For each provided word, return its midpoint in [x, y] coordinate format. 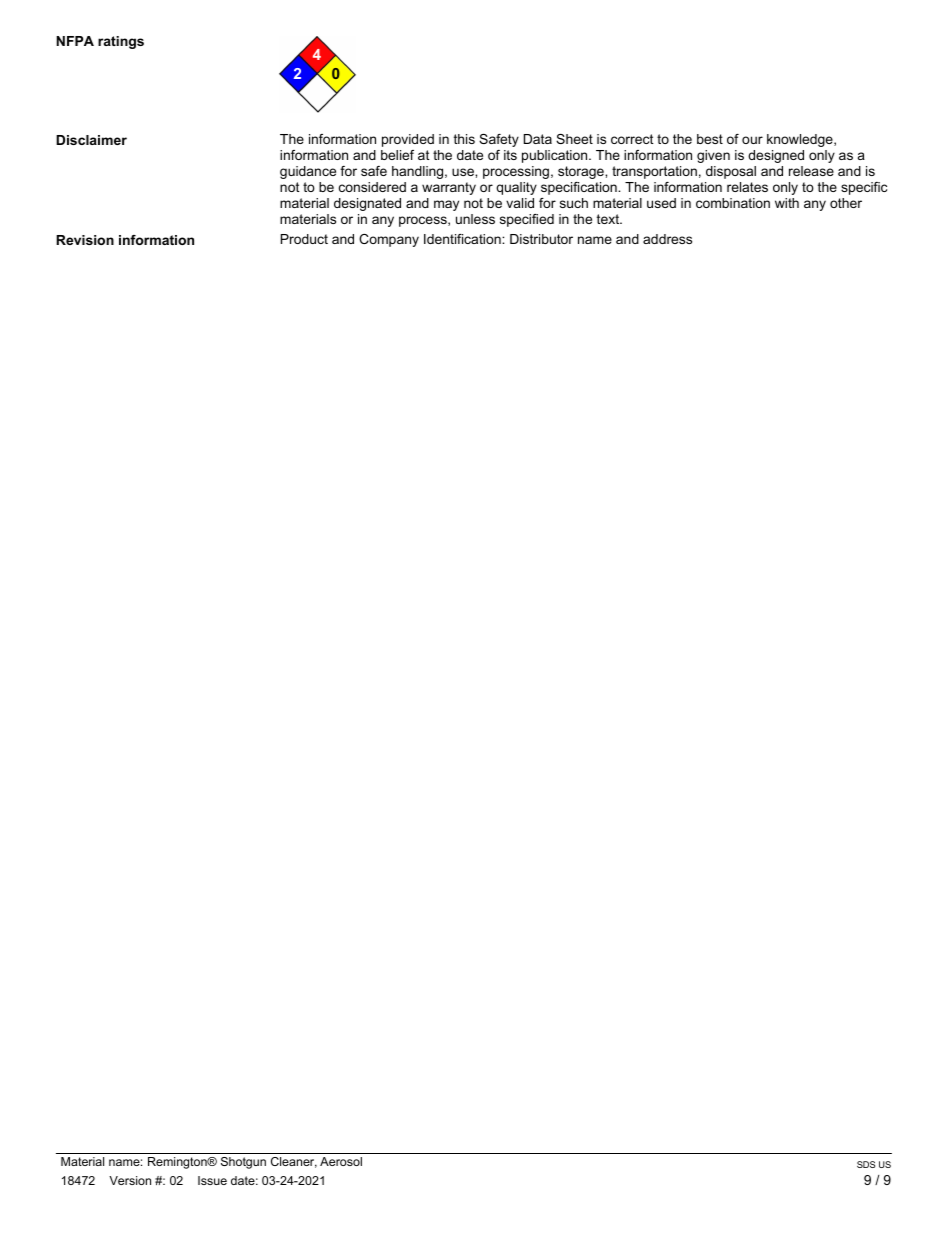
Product [304, 239]
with [787, 203]
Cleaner [294, 1162]
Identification [463, 239]
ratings [121, 42]
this [464, 139]
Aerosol [341, 1161]
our [752, 140]
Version [130, 1180]
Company [389, 240]
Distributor [541, 239]
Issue [212, 1180]
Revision [85, 240]
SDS [866, 1164]
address [667, 239]
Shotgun [243, 1163]
